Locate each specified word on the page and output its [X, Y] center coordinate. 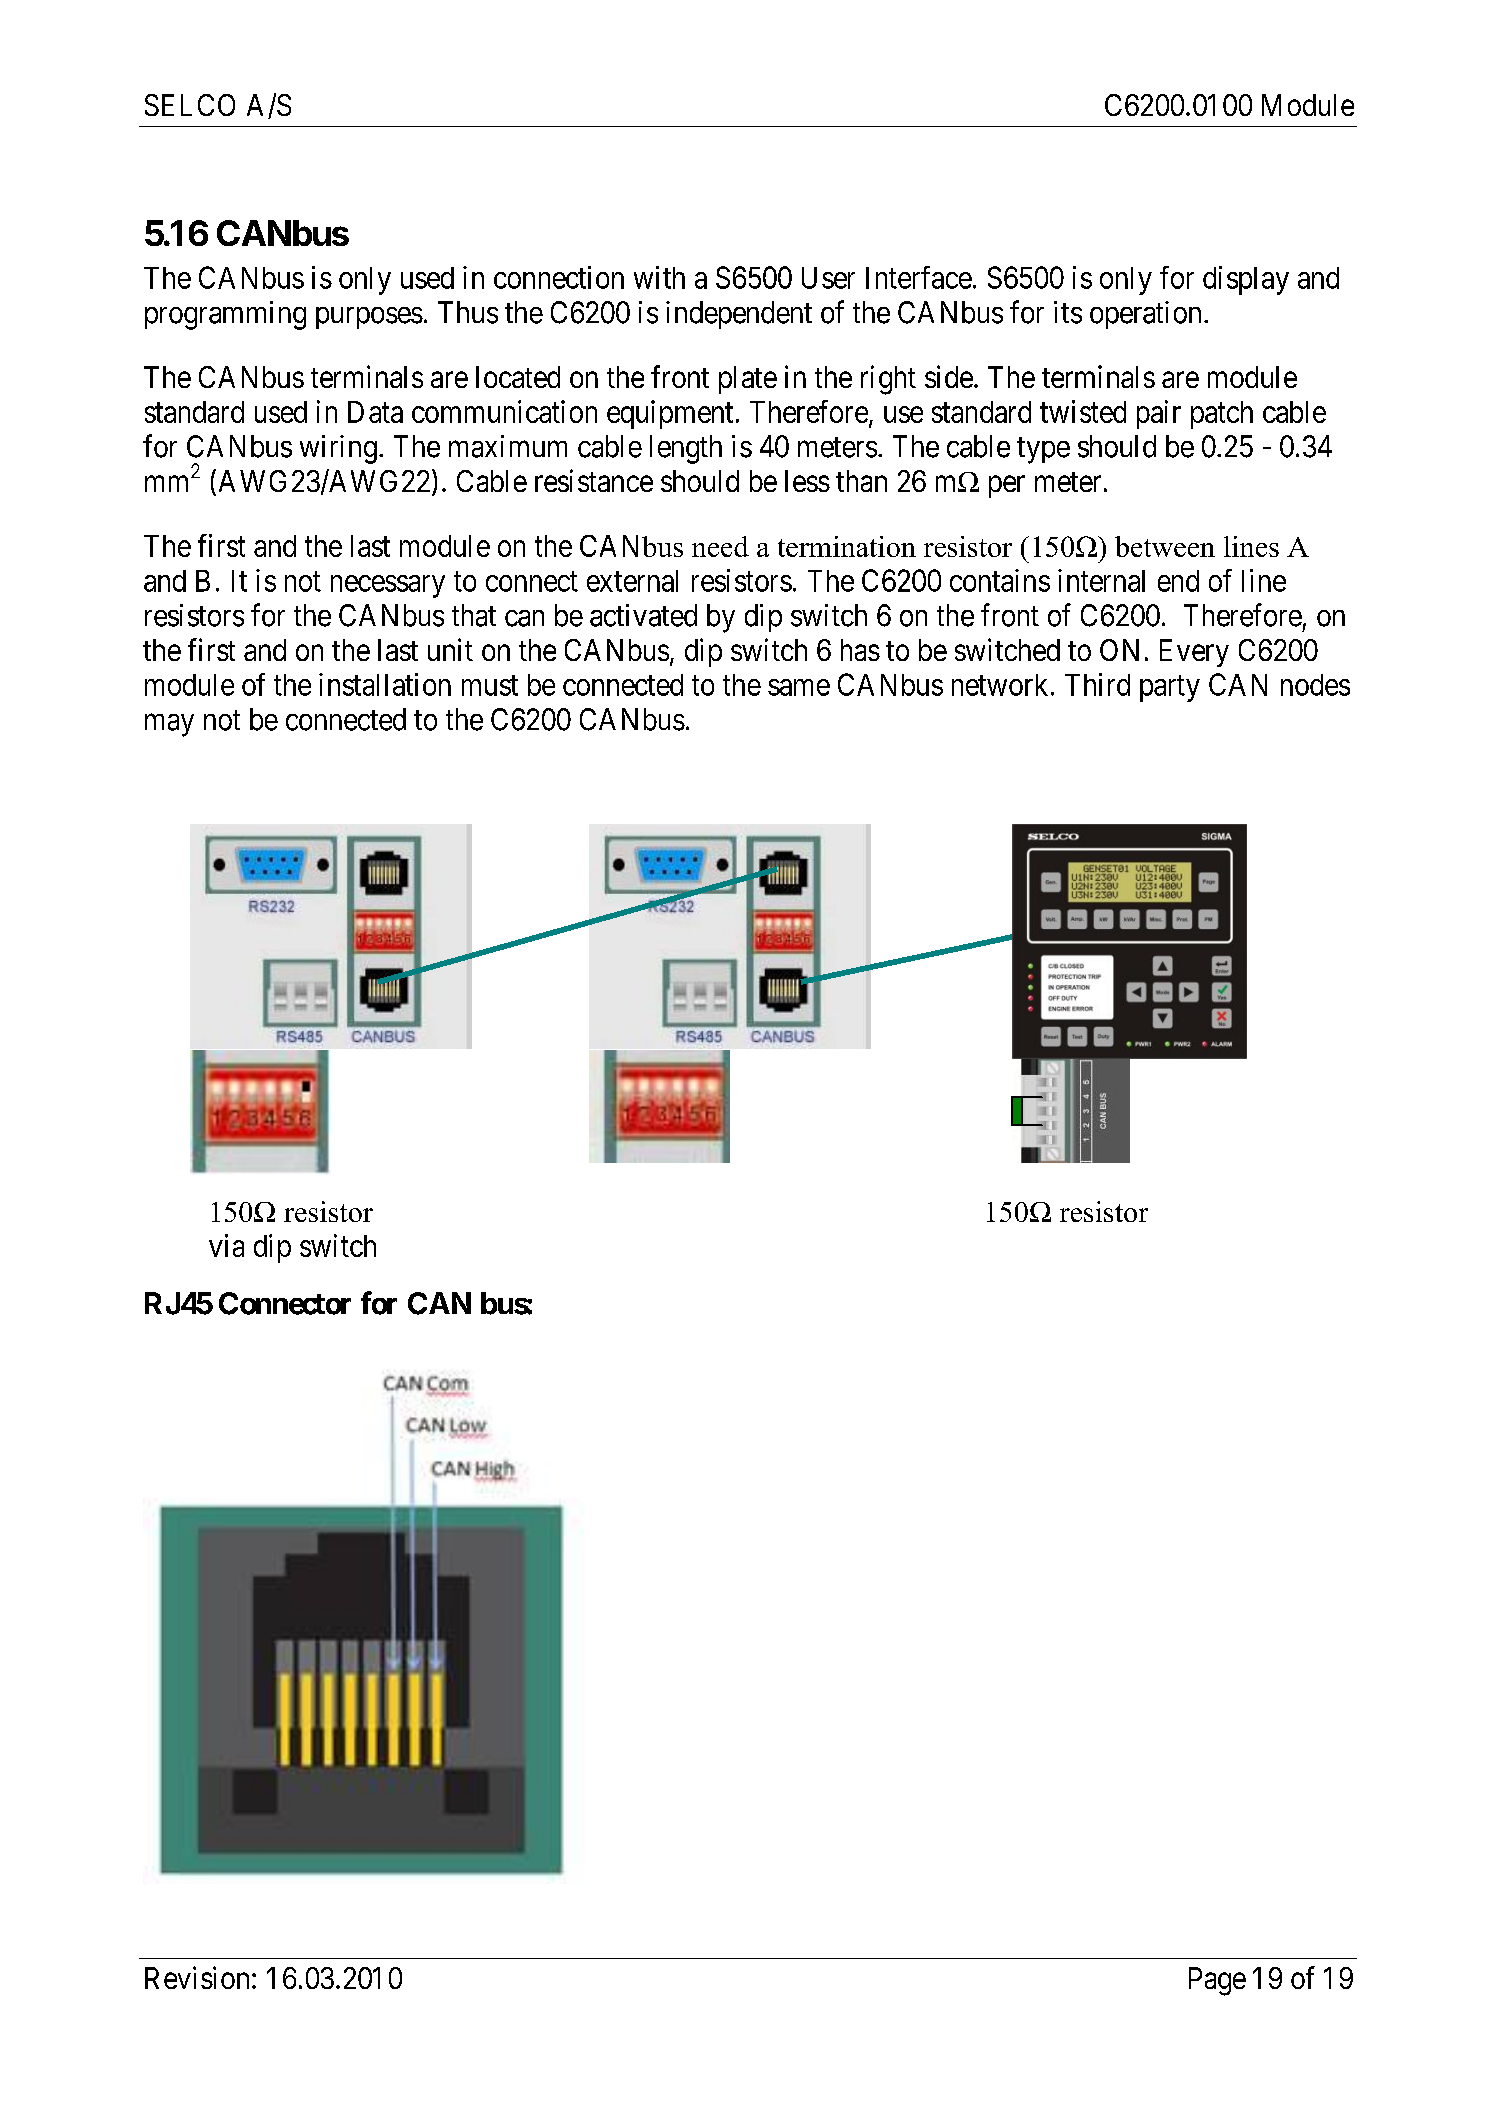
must [490, 686]
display [1246, 280]
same [799, 687]
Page [1217, 1981]
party [1170, 689]
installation [385, 684]
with [659, 277]
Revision [197, 1977]
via [226, 1245]
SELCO [190, 105]
